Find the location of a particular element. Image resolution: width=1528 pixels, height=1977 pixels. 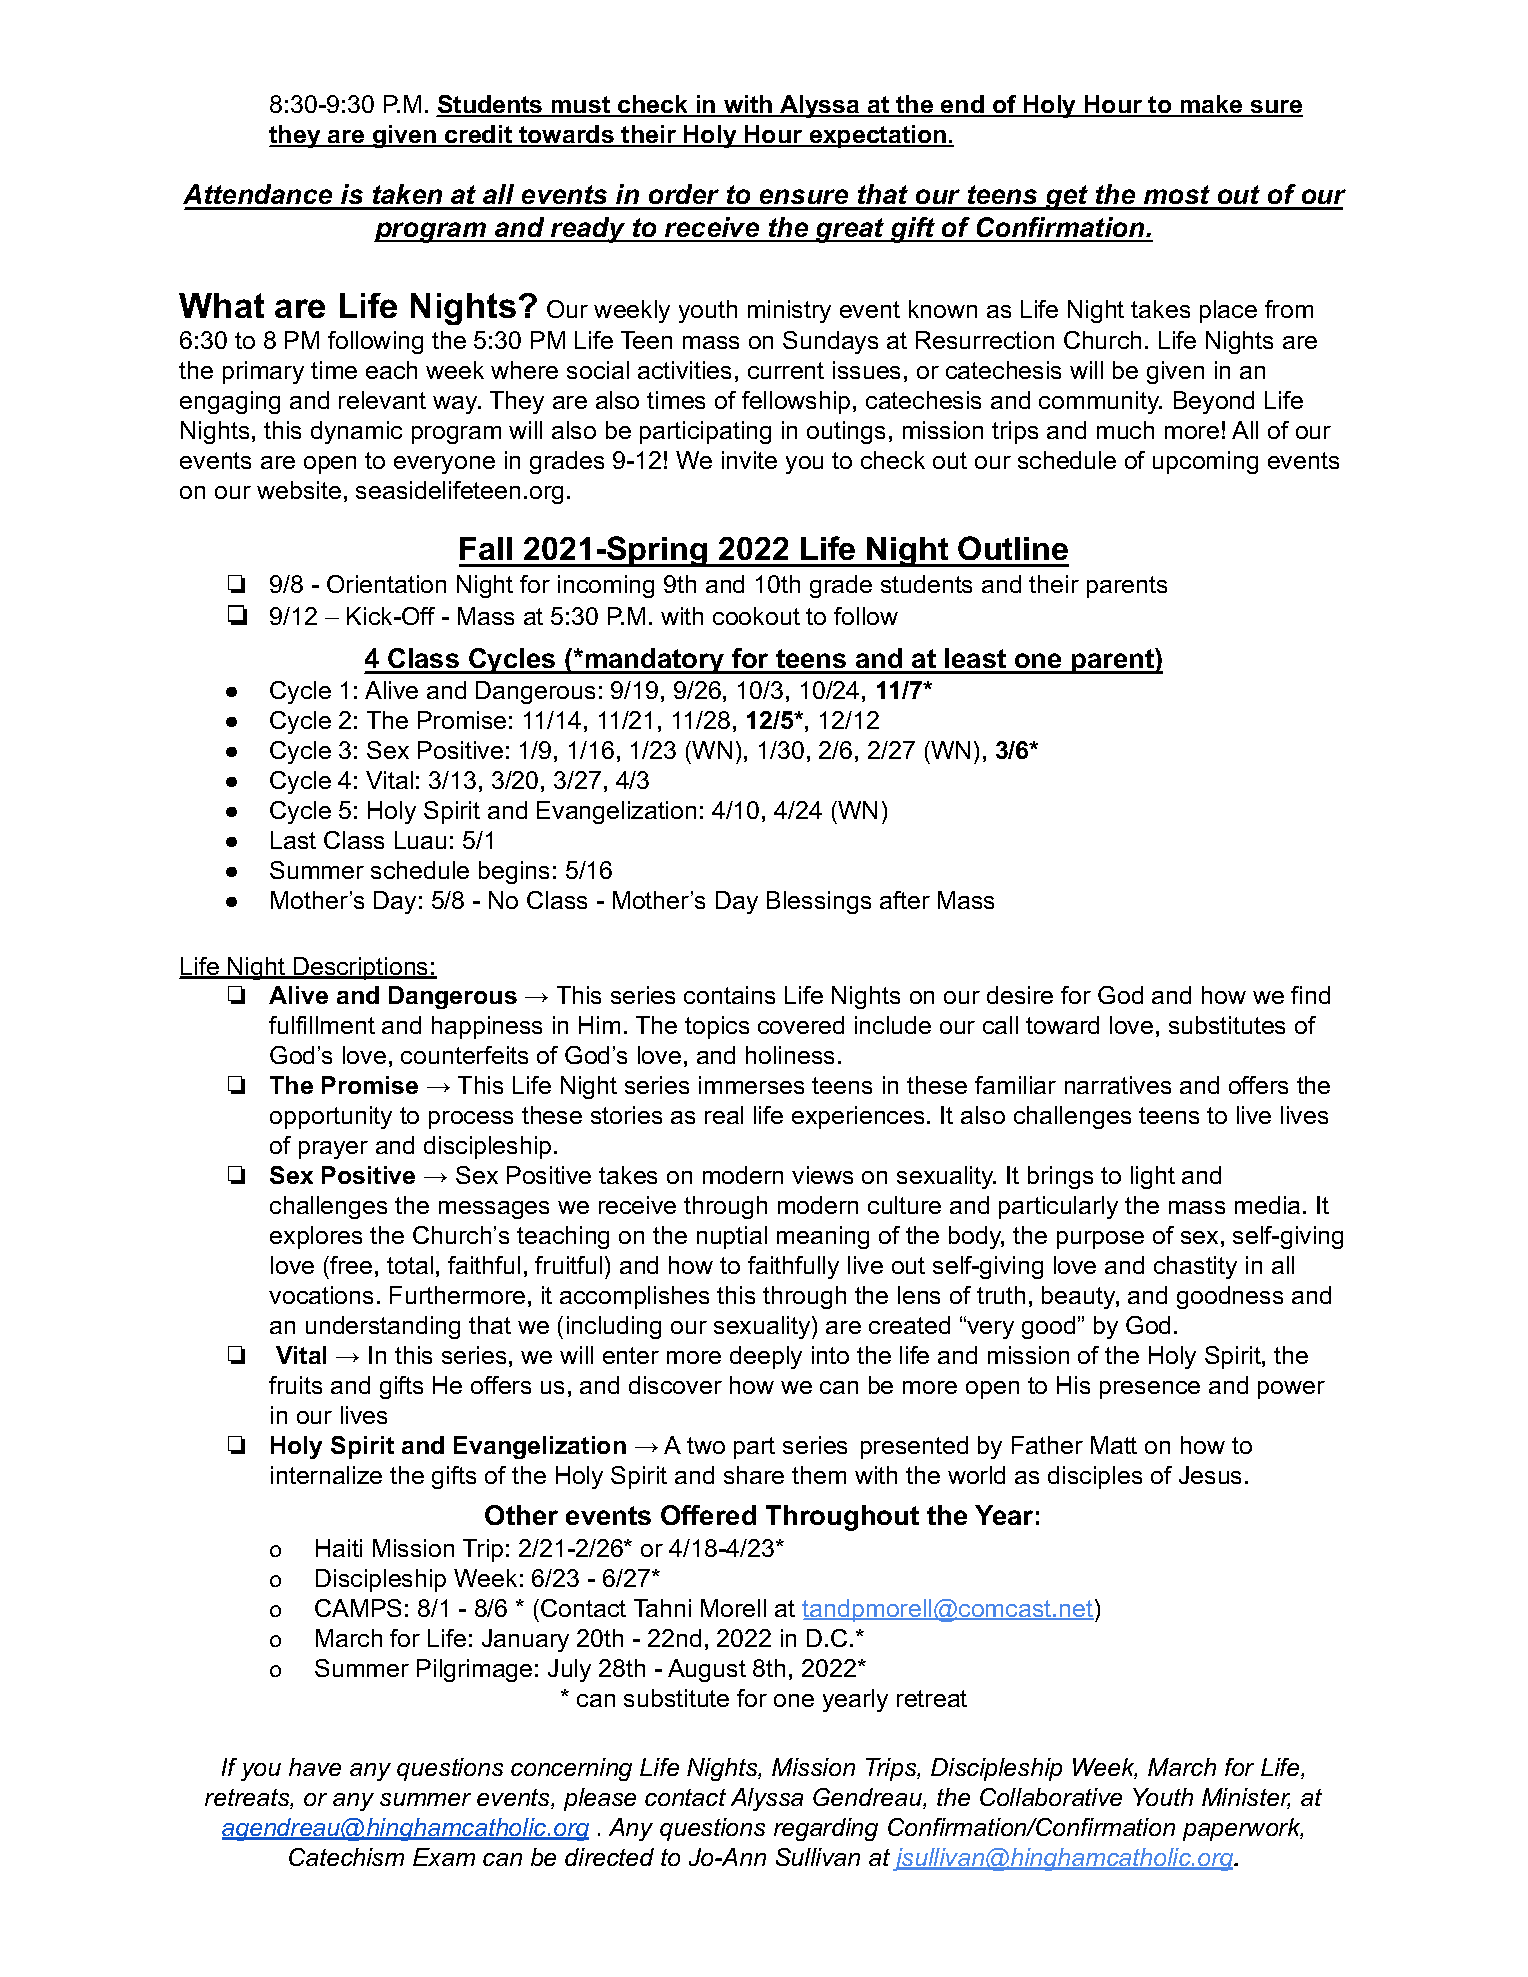

nuptial is located at coordinates (732, 1237).
